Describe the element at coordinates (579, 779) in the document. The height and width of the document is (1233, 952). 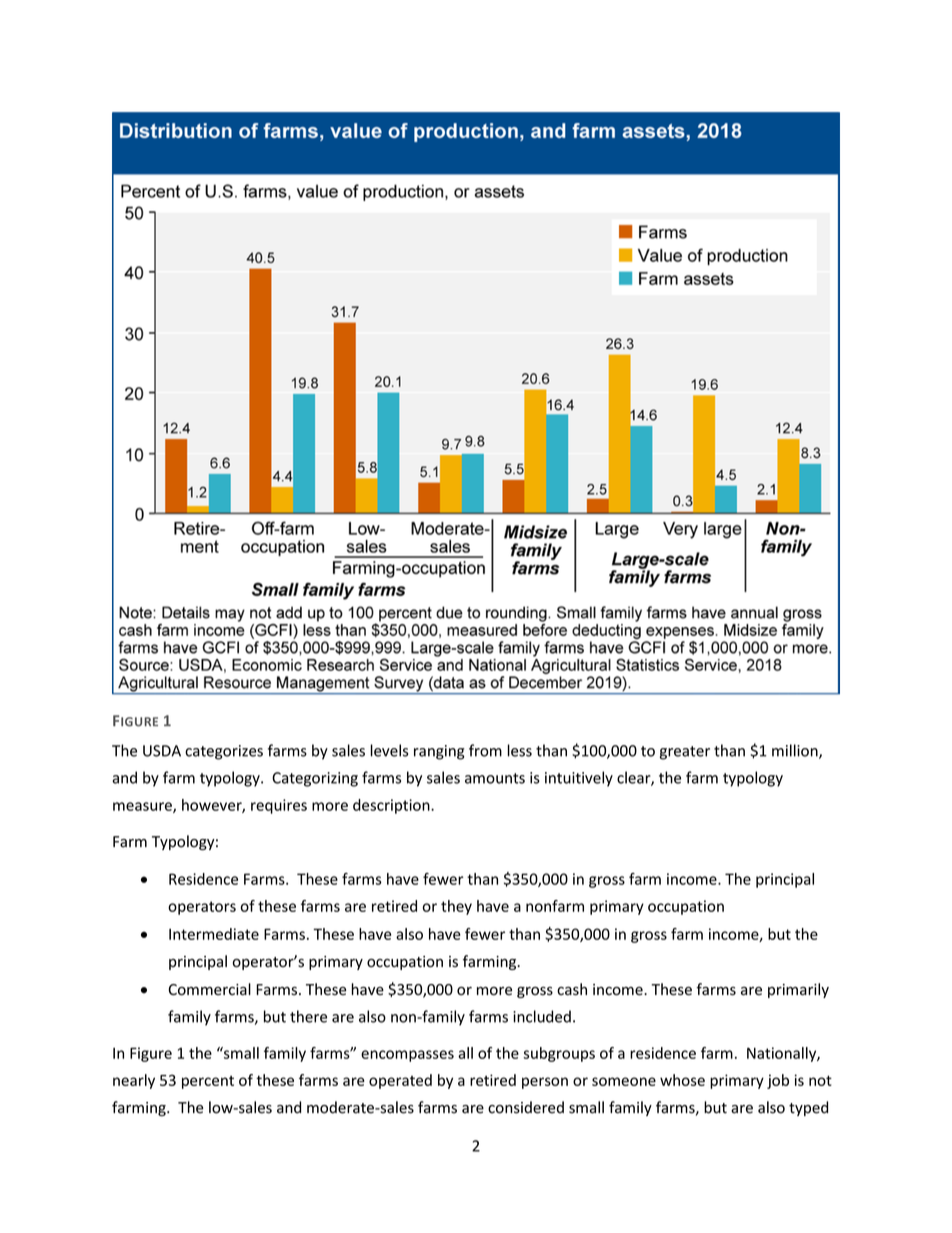
I see `intuitively` at that location.
